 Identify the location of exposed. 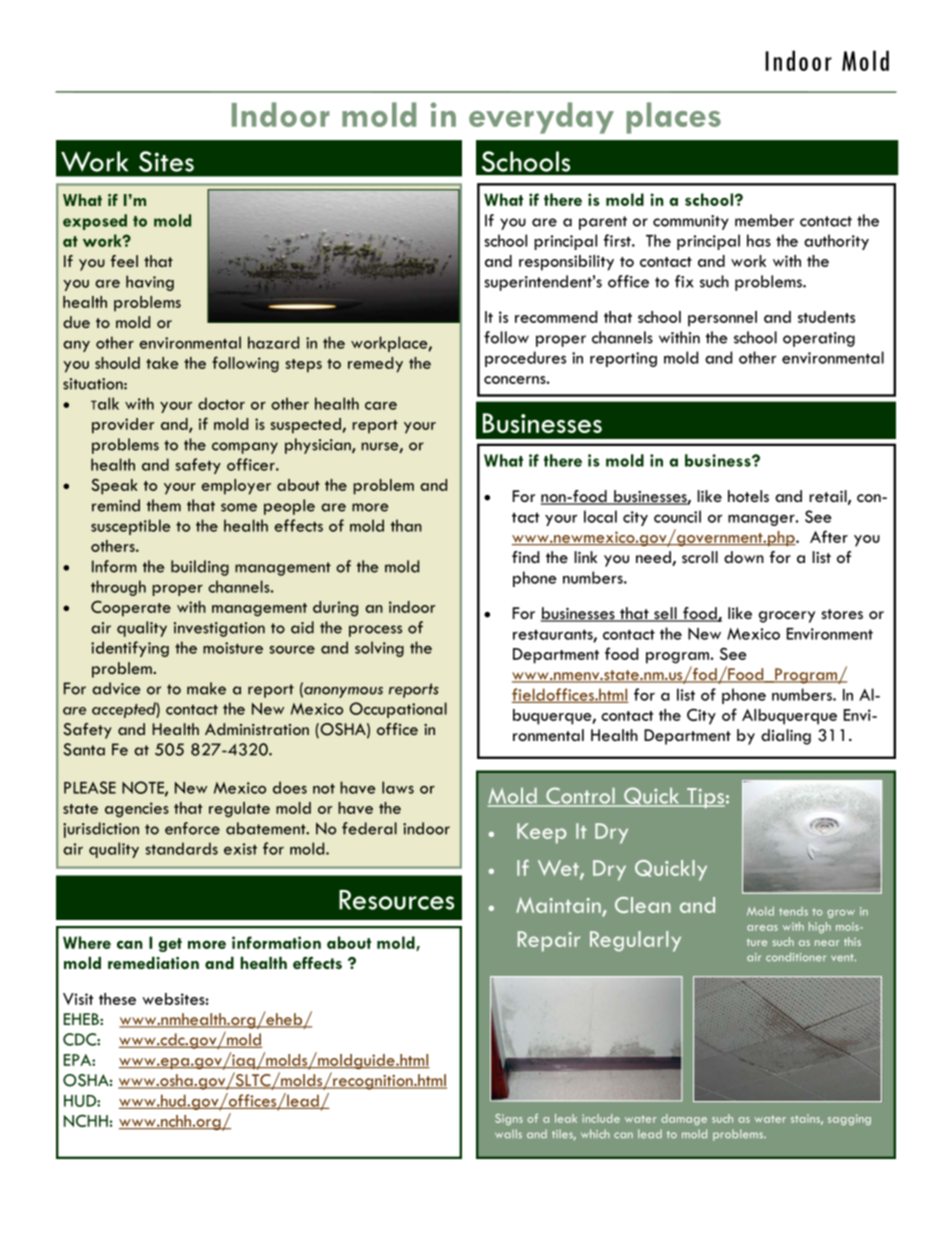
(95, 222).
